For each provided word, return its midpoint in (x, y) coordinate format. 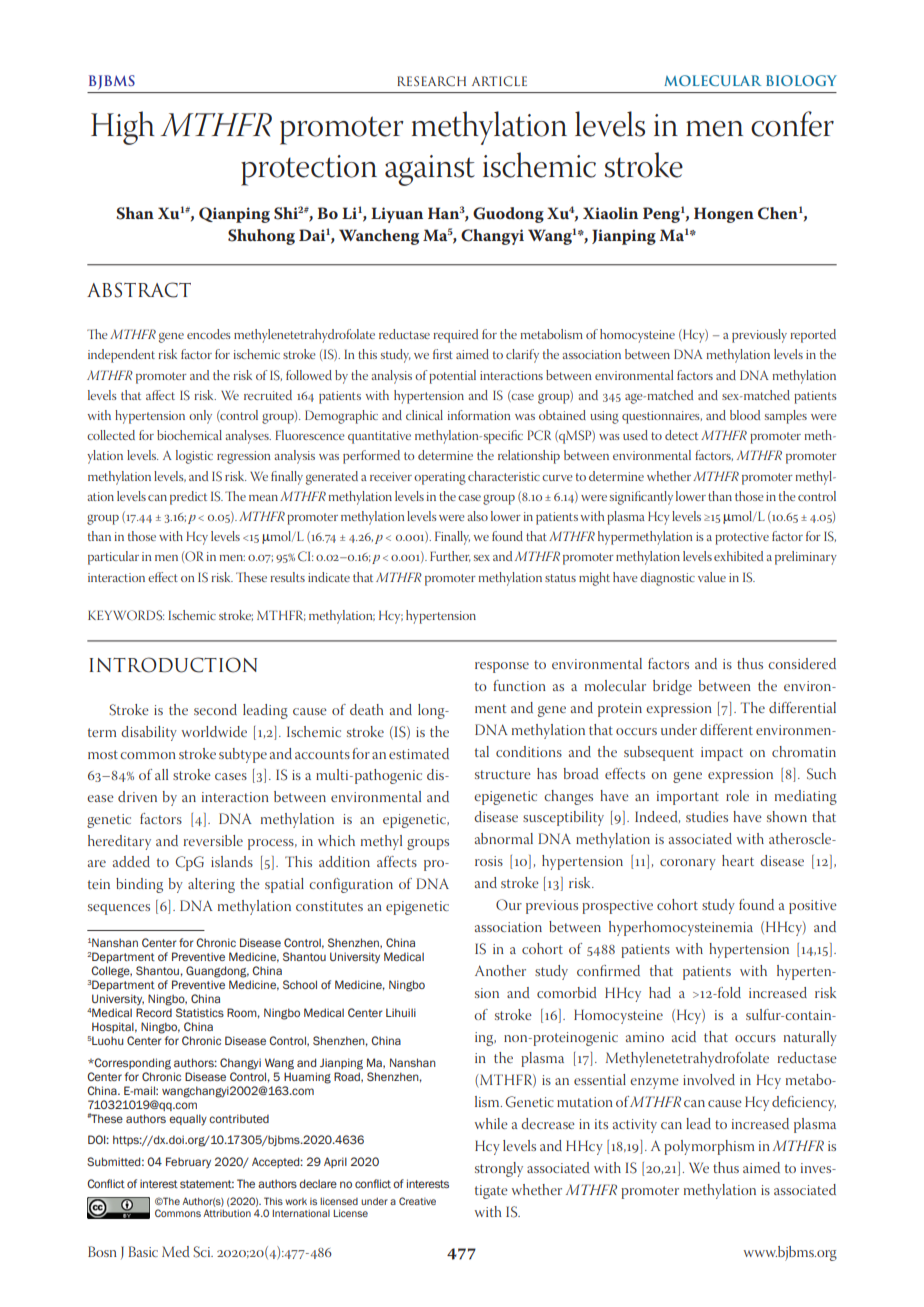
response (502, 667)
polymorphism (709, 1147)
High (123, 128)
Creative (417, 1201)
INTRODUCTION (173, 665)
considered (802, 663)
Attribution (227, 1213)
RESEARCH (431, 81)
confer (792, 124)
